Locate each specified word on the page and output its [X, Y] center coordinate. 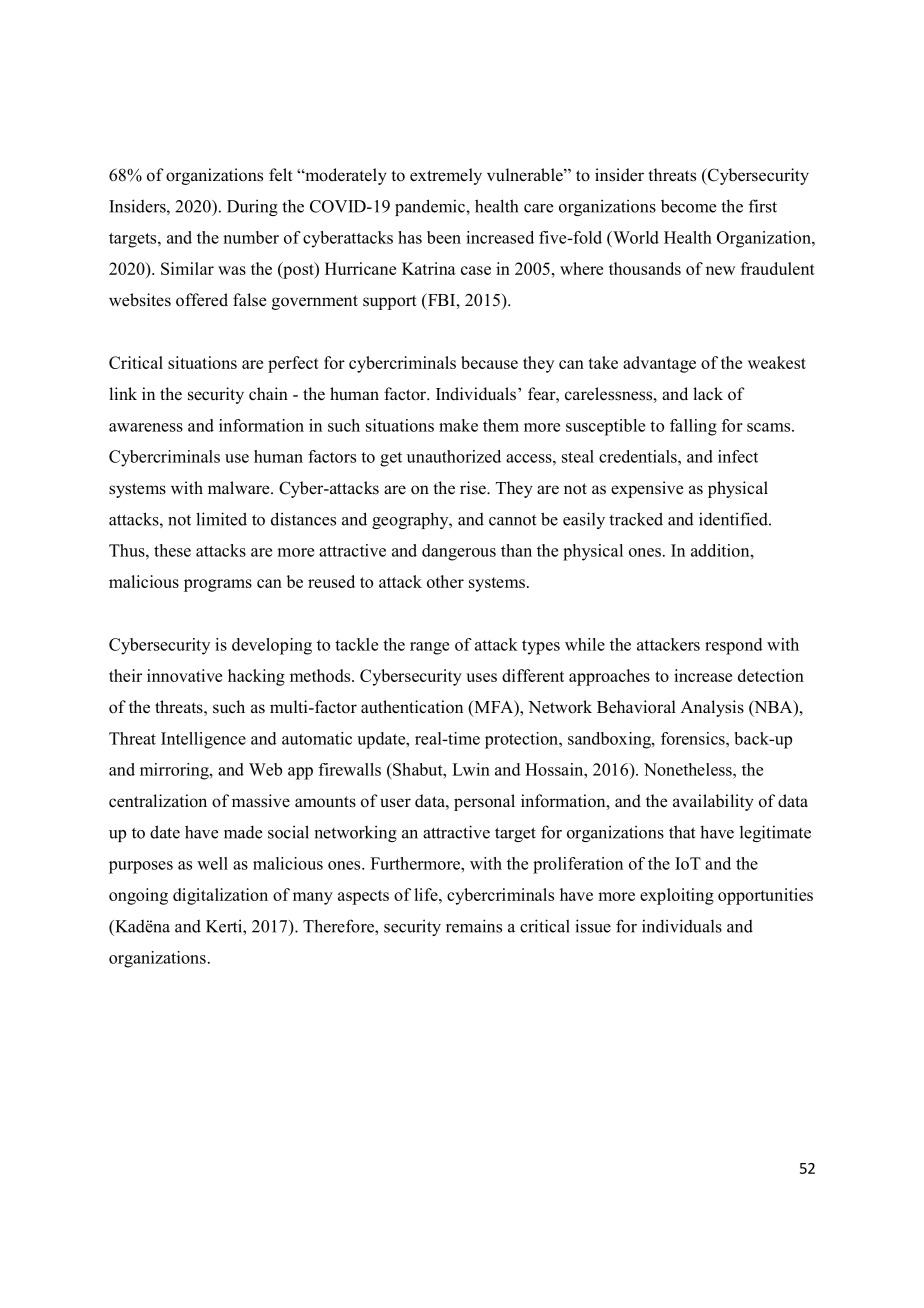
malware [240, 488]
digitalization [220, 896]
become [688, 206]
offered [202, 300]
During [252, 207]
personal [484, 802]
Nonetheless [689, 769]
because [489, 362]
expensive [647, 489]
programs [218, 585]
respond [734, 646]
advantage [659, 364]
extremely [446, 176]
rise [474, 488]
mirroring [175, 771]
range [429, 648]
